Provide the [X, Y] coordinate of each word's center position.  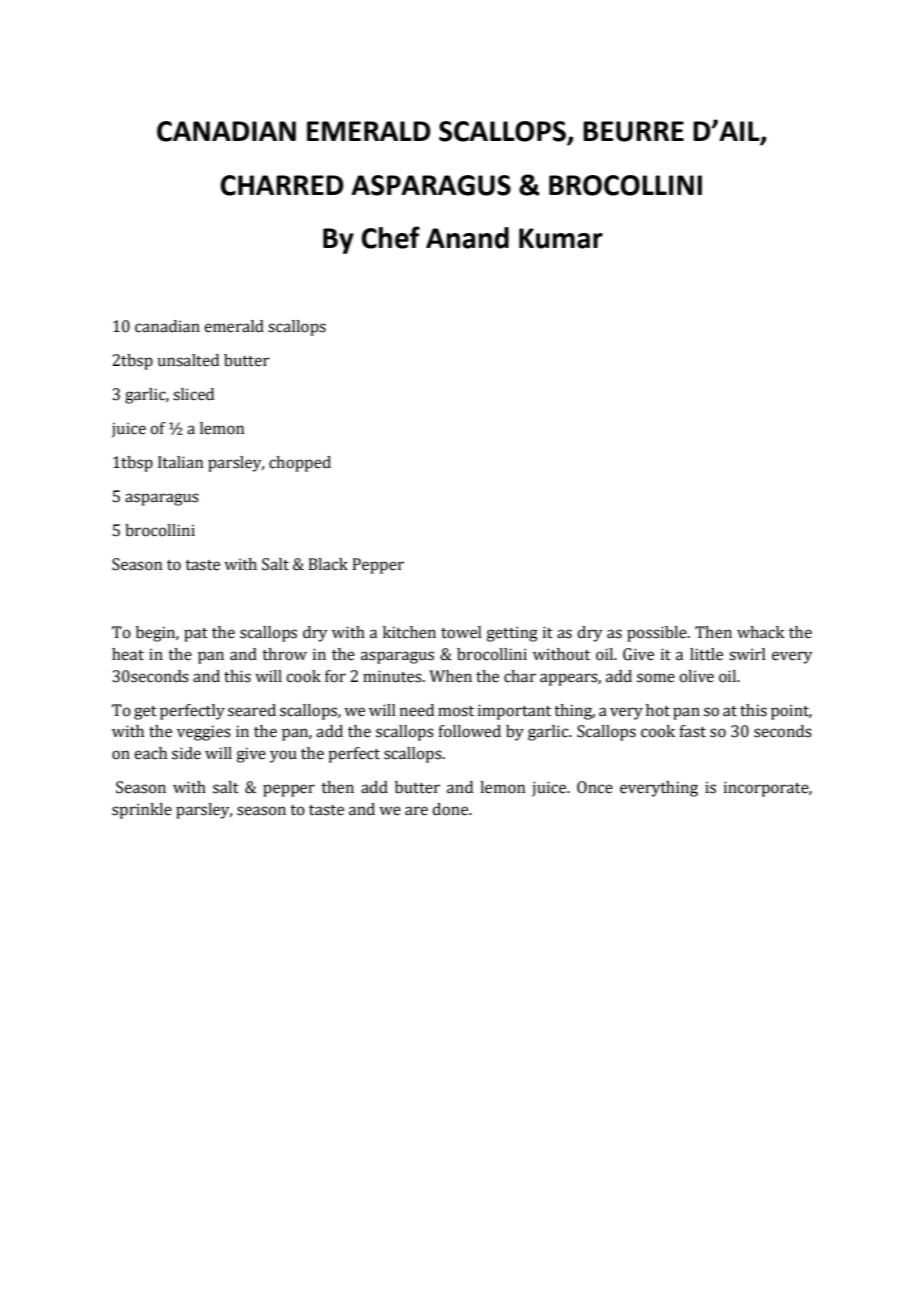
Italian [180, 462]
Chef [390, 237]
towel [461, 632]
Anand [467, 238]
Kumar [561, 238]
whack [761, 632]
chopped [300, 464]
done [451, 809]
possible [658, 634]
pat [196, 635]
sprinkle [142, 811]
